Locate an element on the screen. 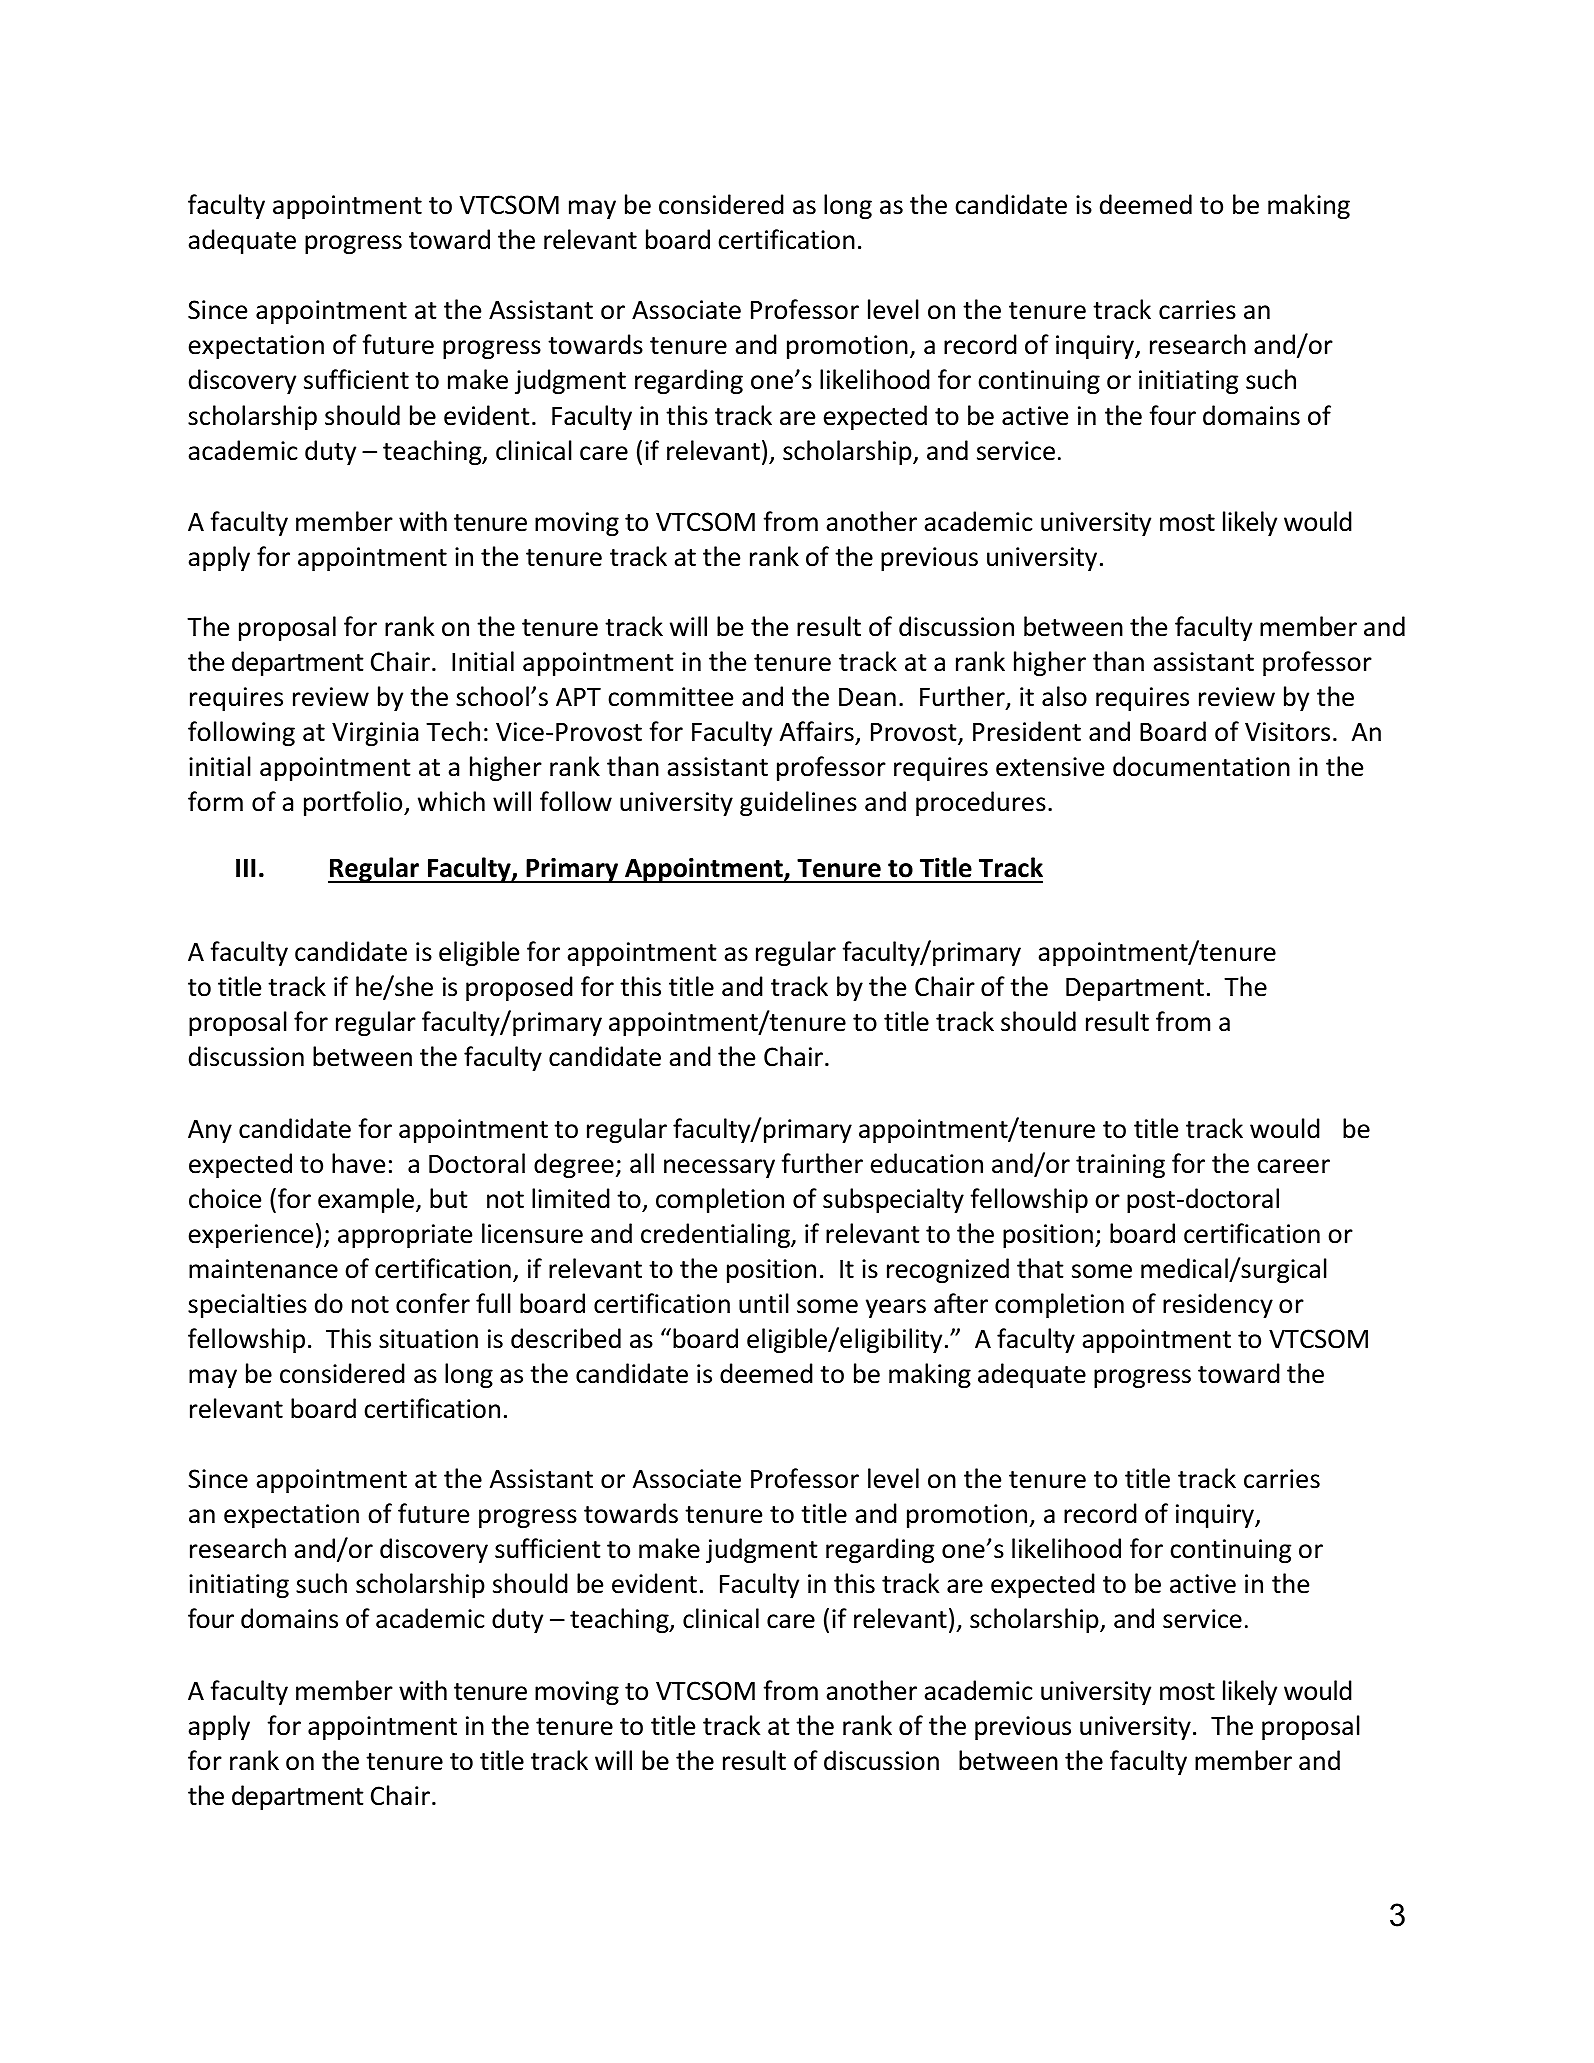 This screenshot has height=2063, width=1594. procedures is located at coordinates (981, 803).
